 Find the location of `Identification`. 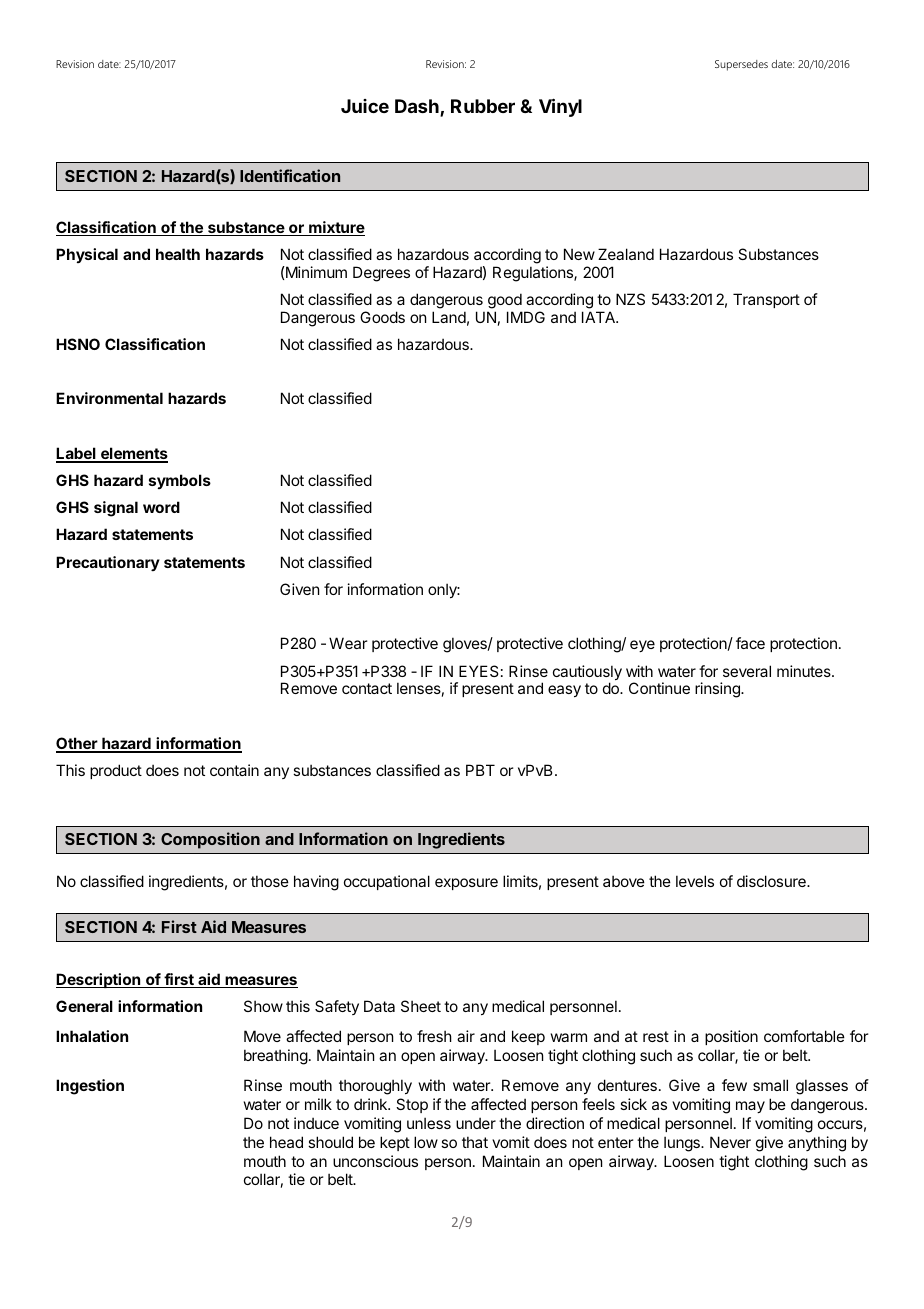

Identification is located at coordinates (290, 175).
